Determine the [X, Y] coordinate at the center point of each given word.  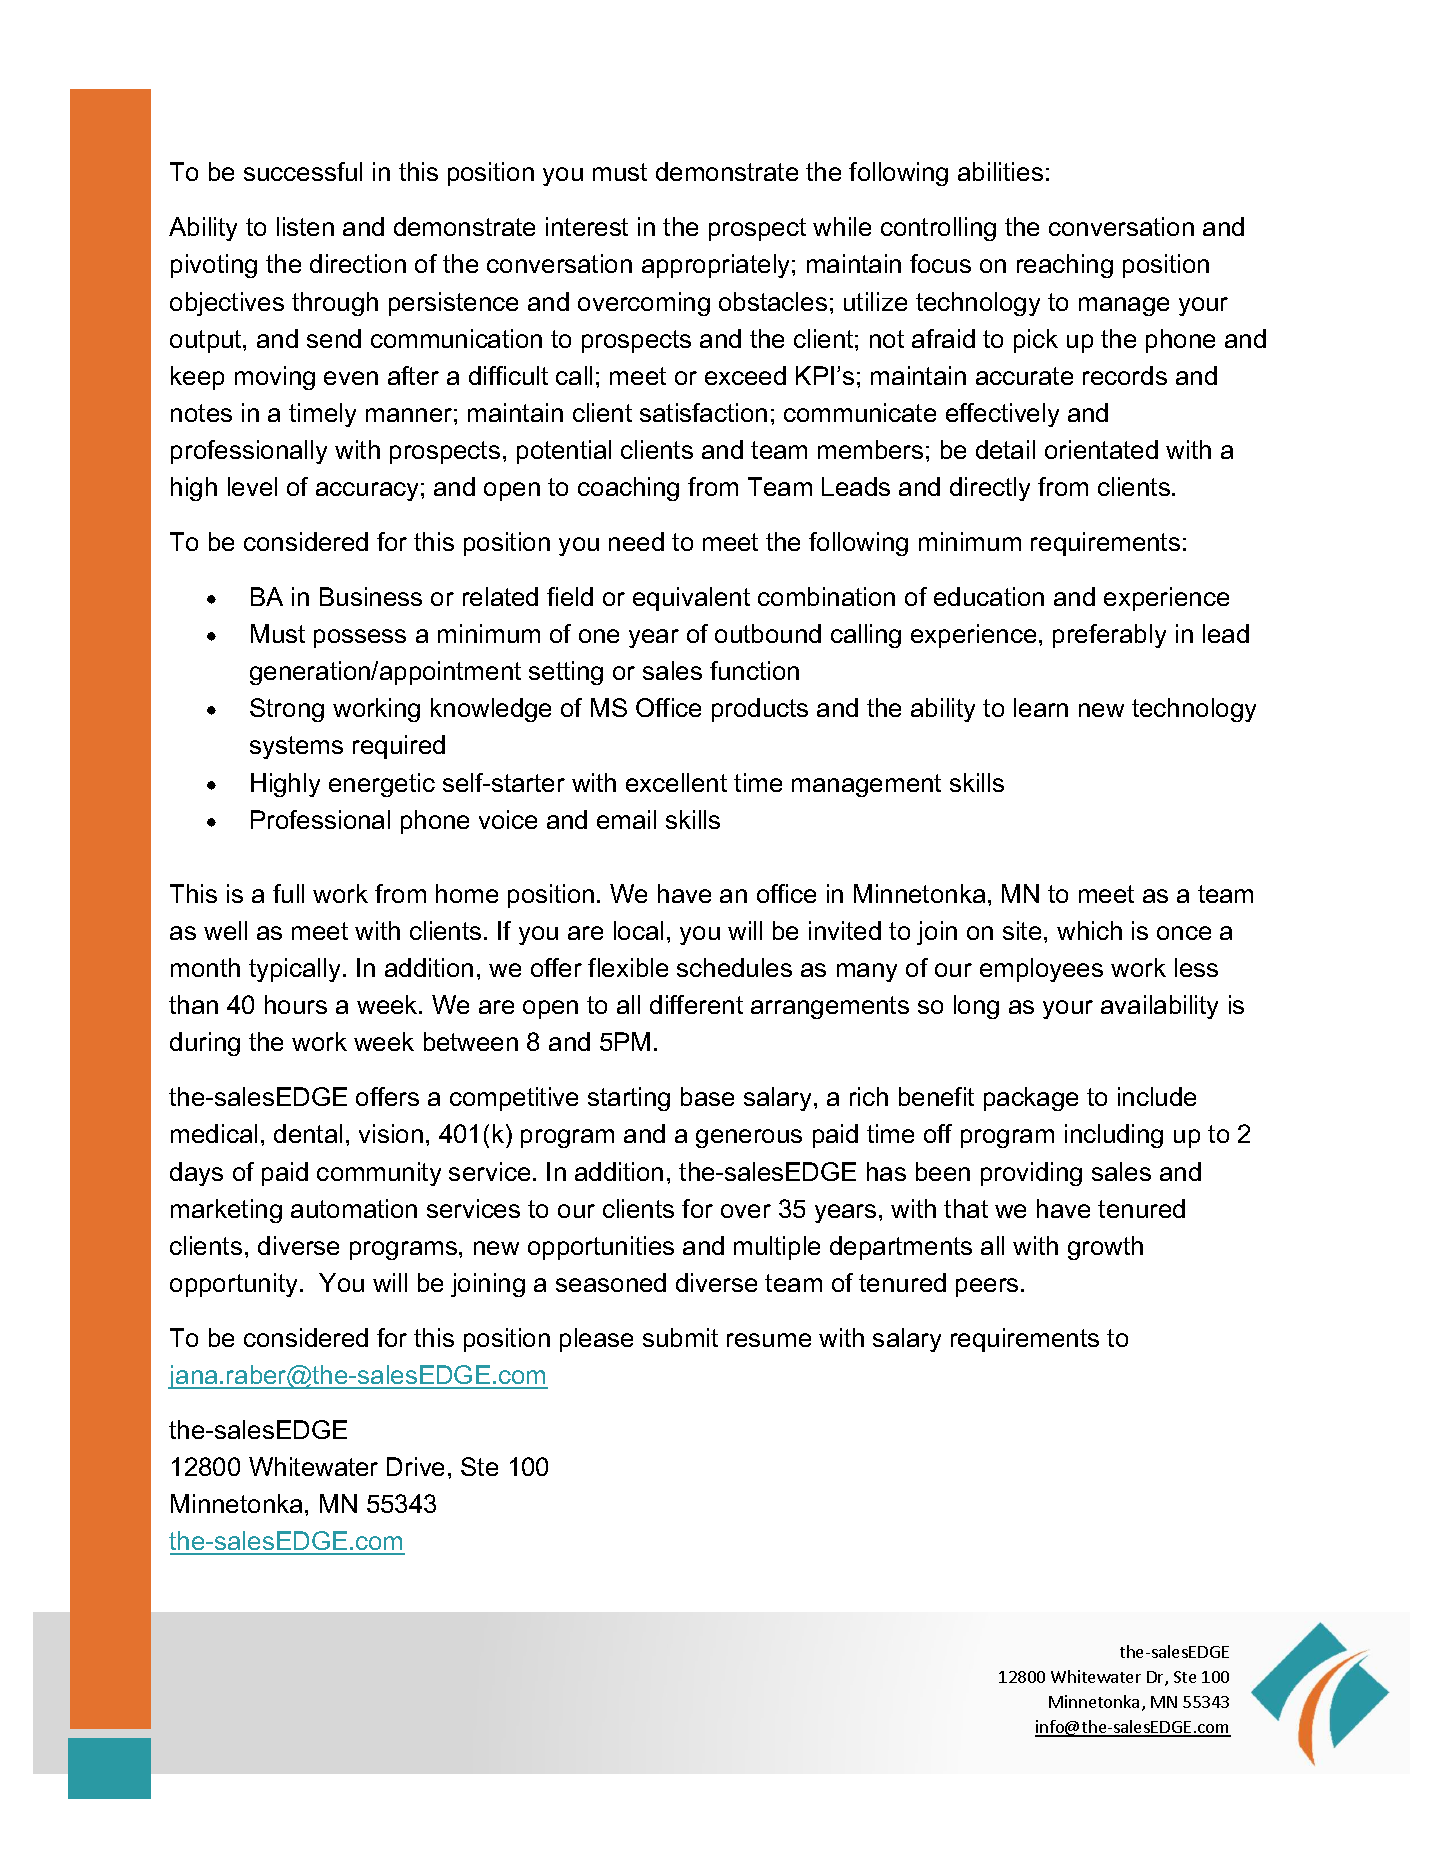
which [1089, 930]
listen [305, 226]
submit [680, 1337]
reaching [1065, 266]
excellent [676, 782]
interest [587, 226]
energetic [382, 785]
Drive [415, 1466]
